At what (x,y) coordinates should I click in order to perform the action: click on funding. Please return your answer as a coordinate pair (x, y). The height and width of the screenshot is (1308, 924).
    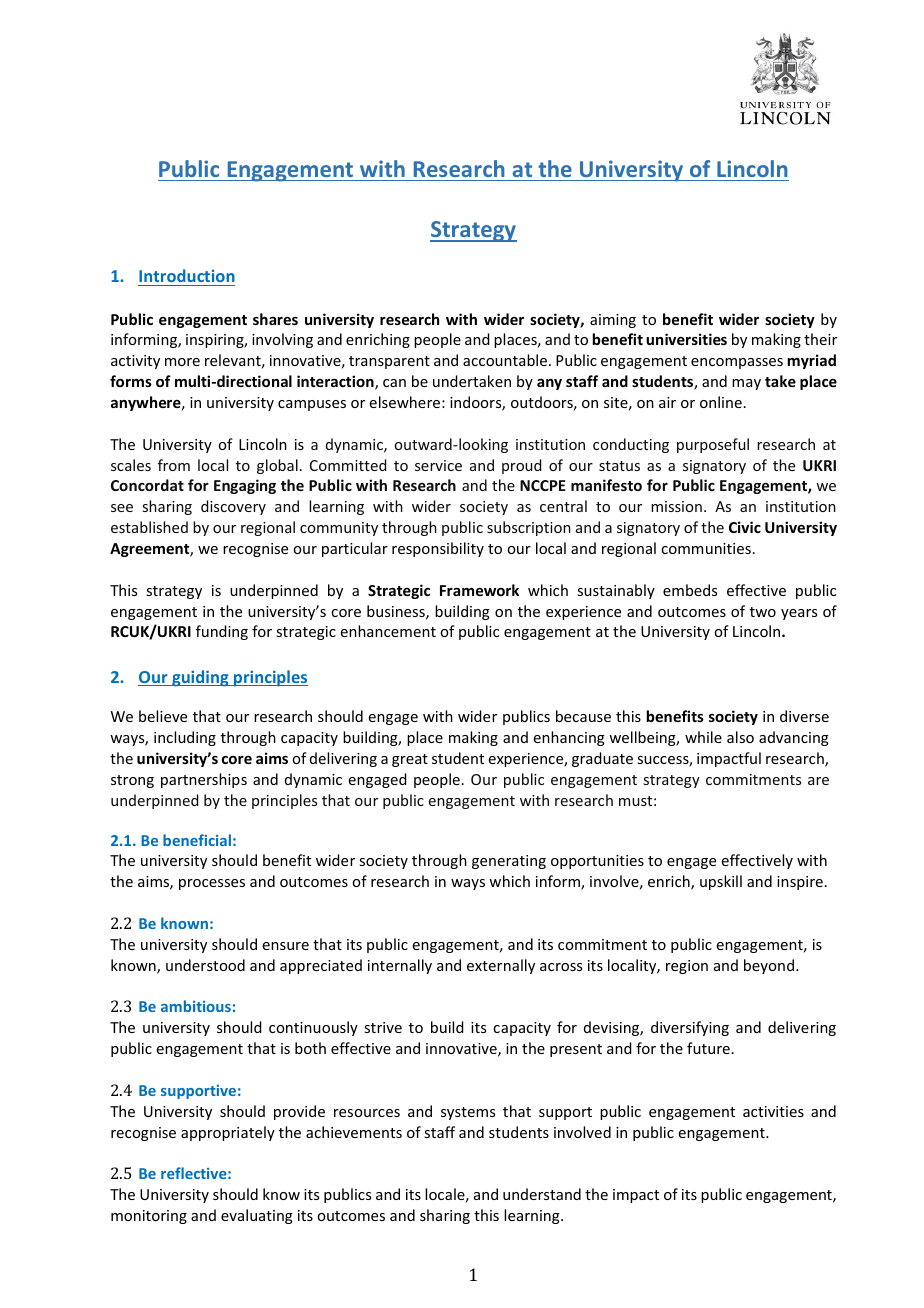
    Looking at the image, I should click on (222, 632).
